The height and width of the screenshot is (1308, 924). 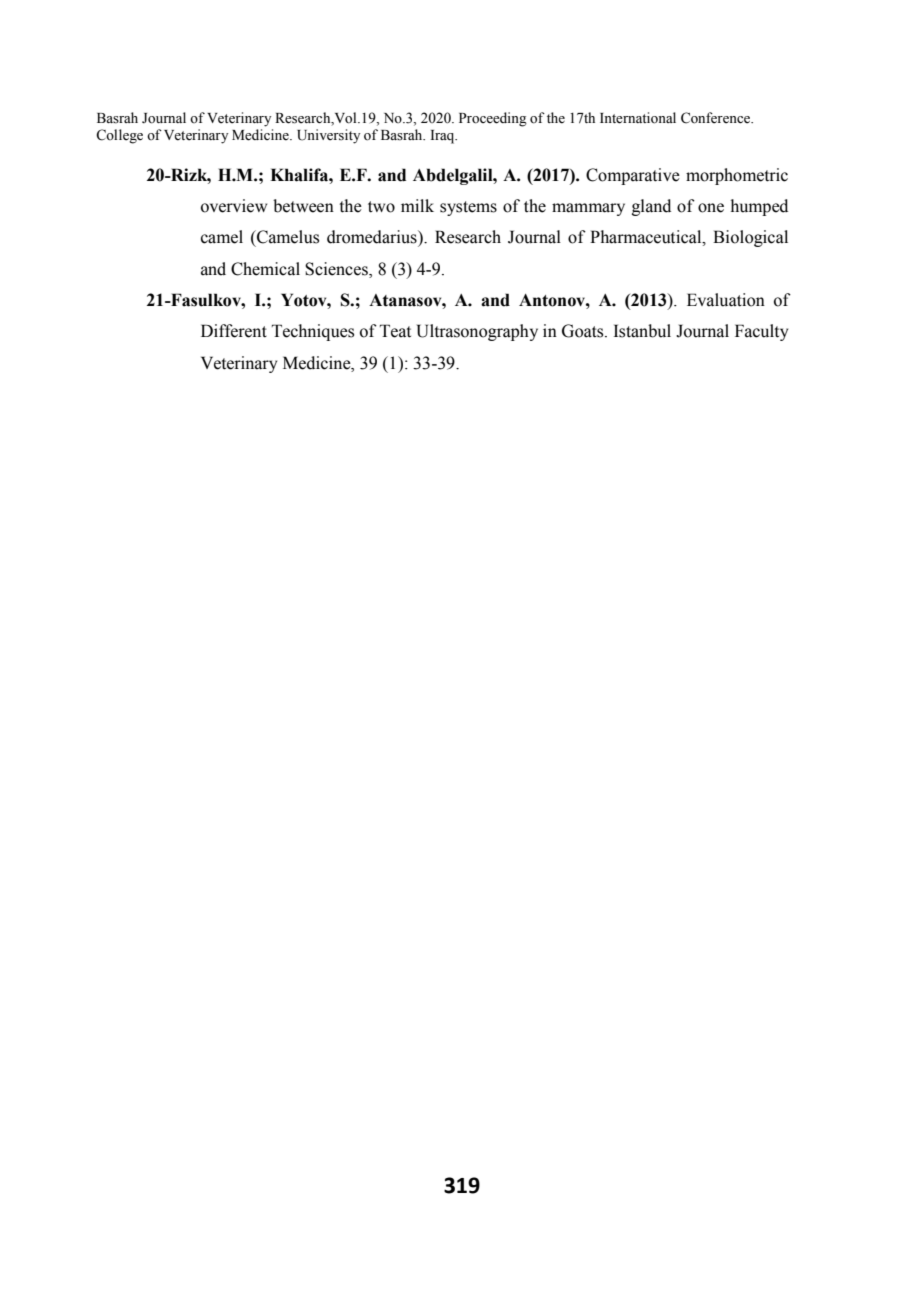 What do you see at coordinates (119, 136) in the screenshot?
I see `College` at bounding box center [119, 136].
